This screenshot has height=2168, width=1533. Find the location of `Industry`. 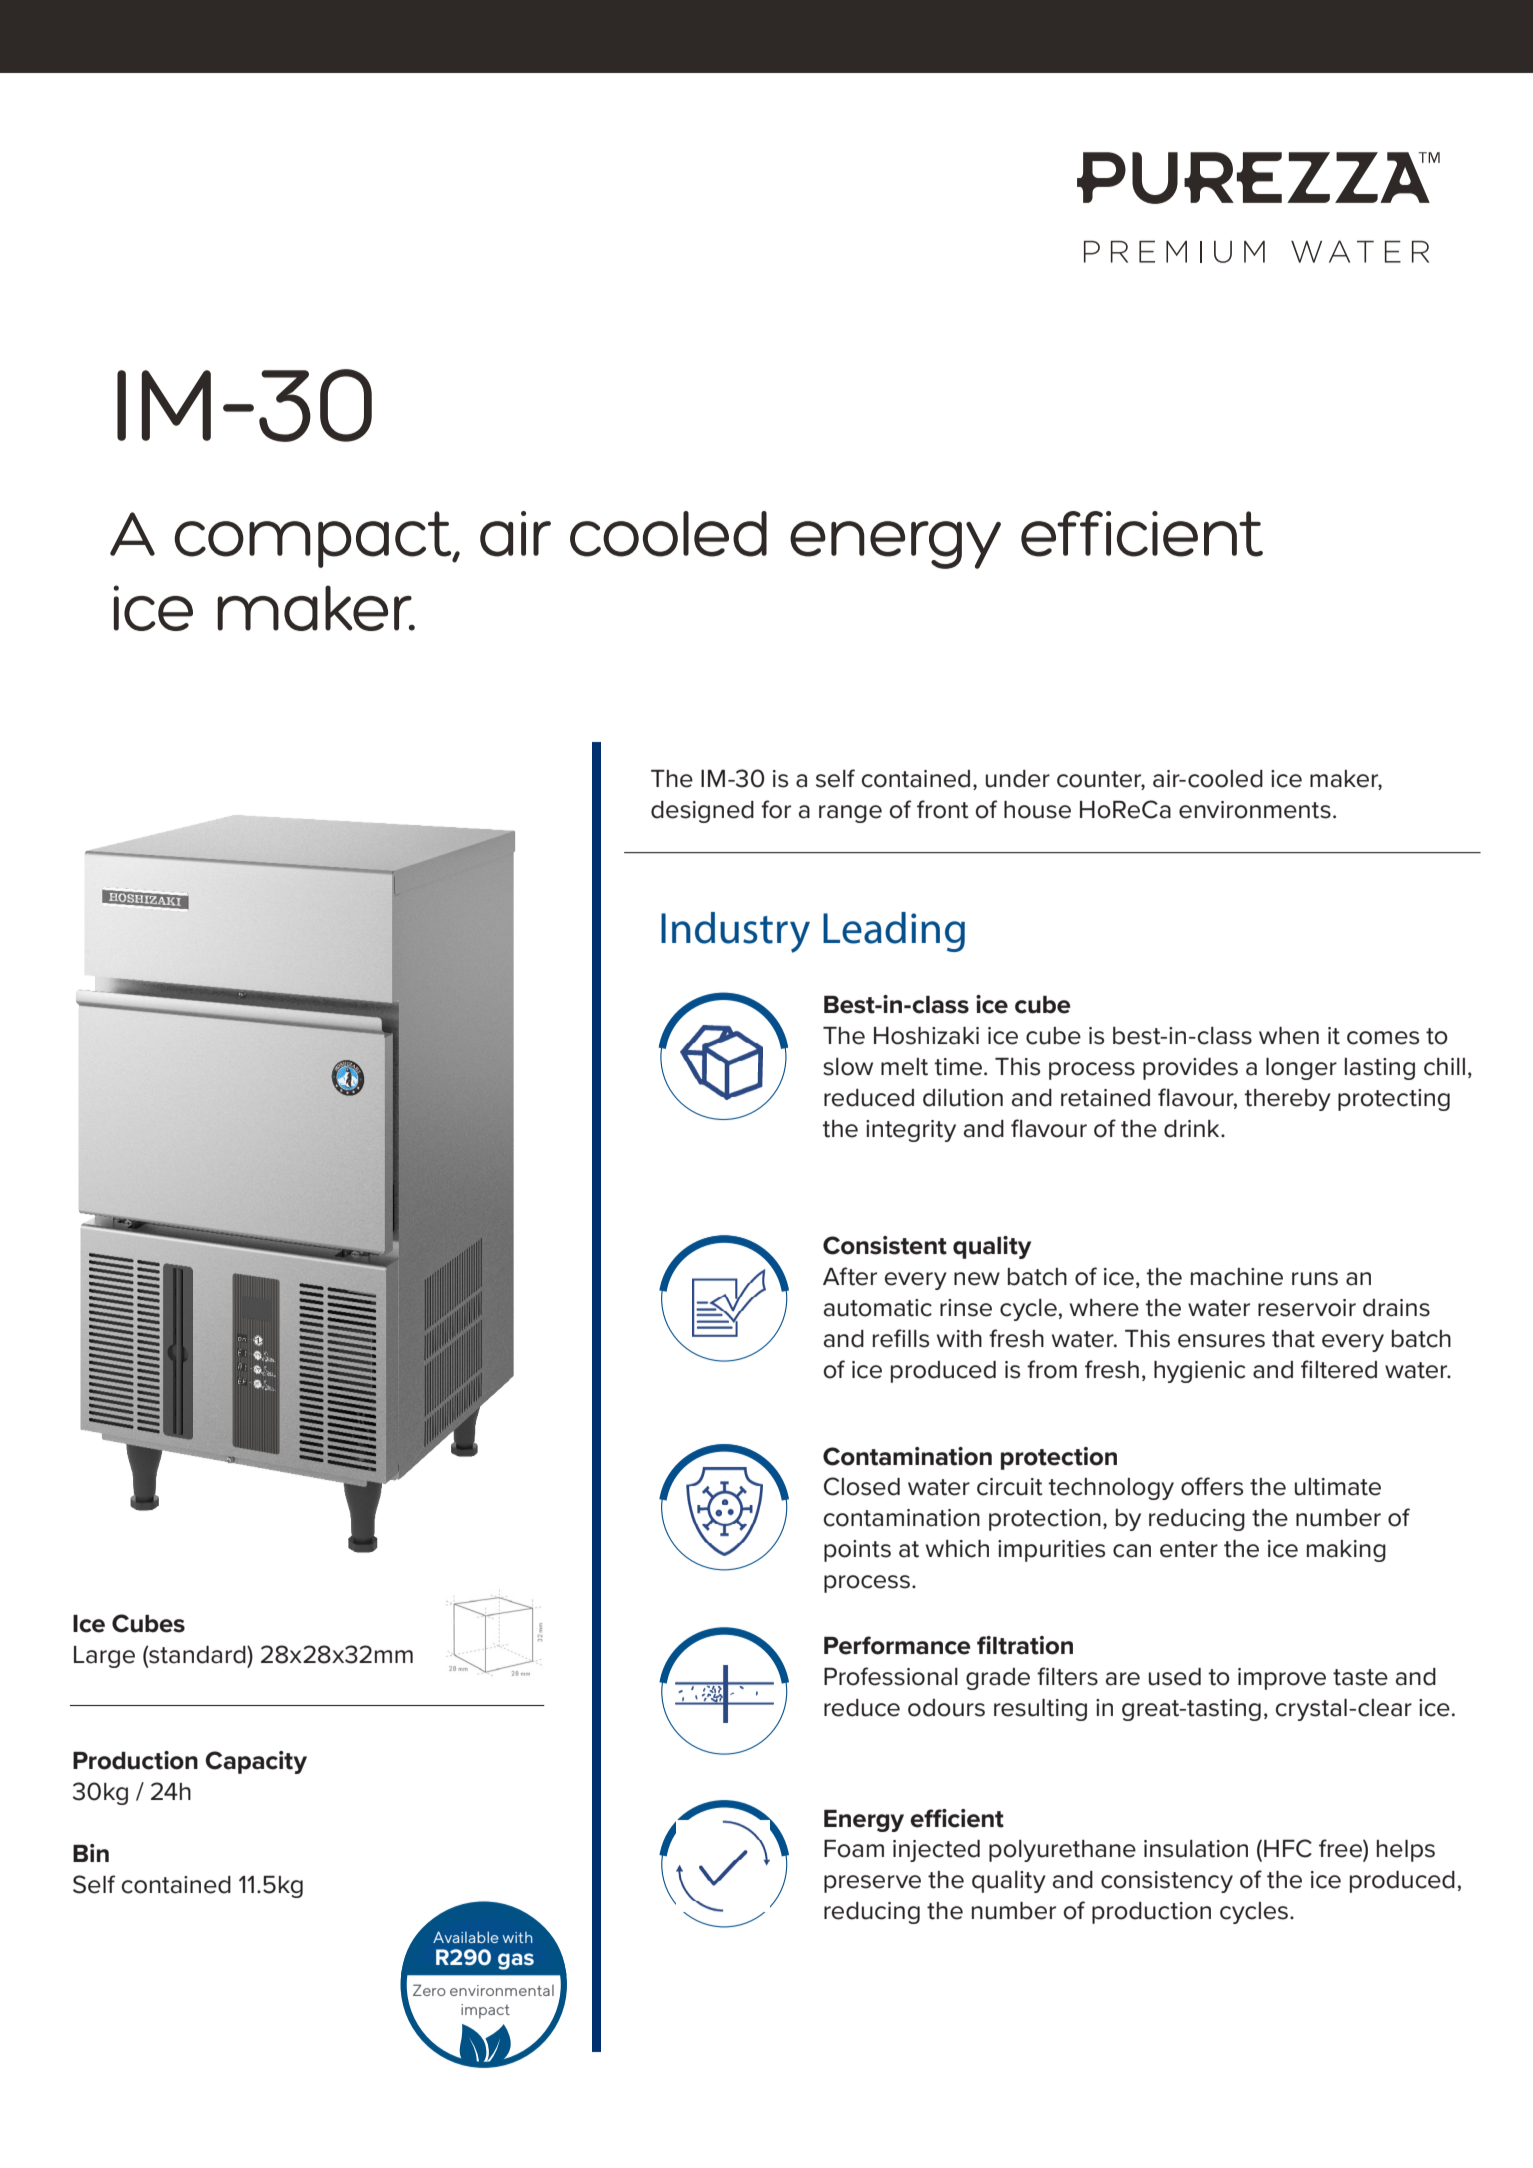

Industry is located at coordinates (735, 932).
